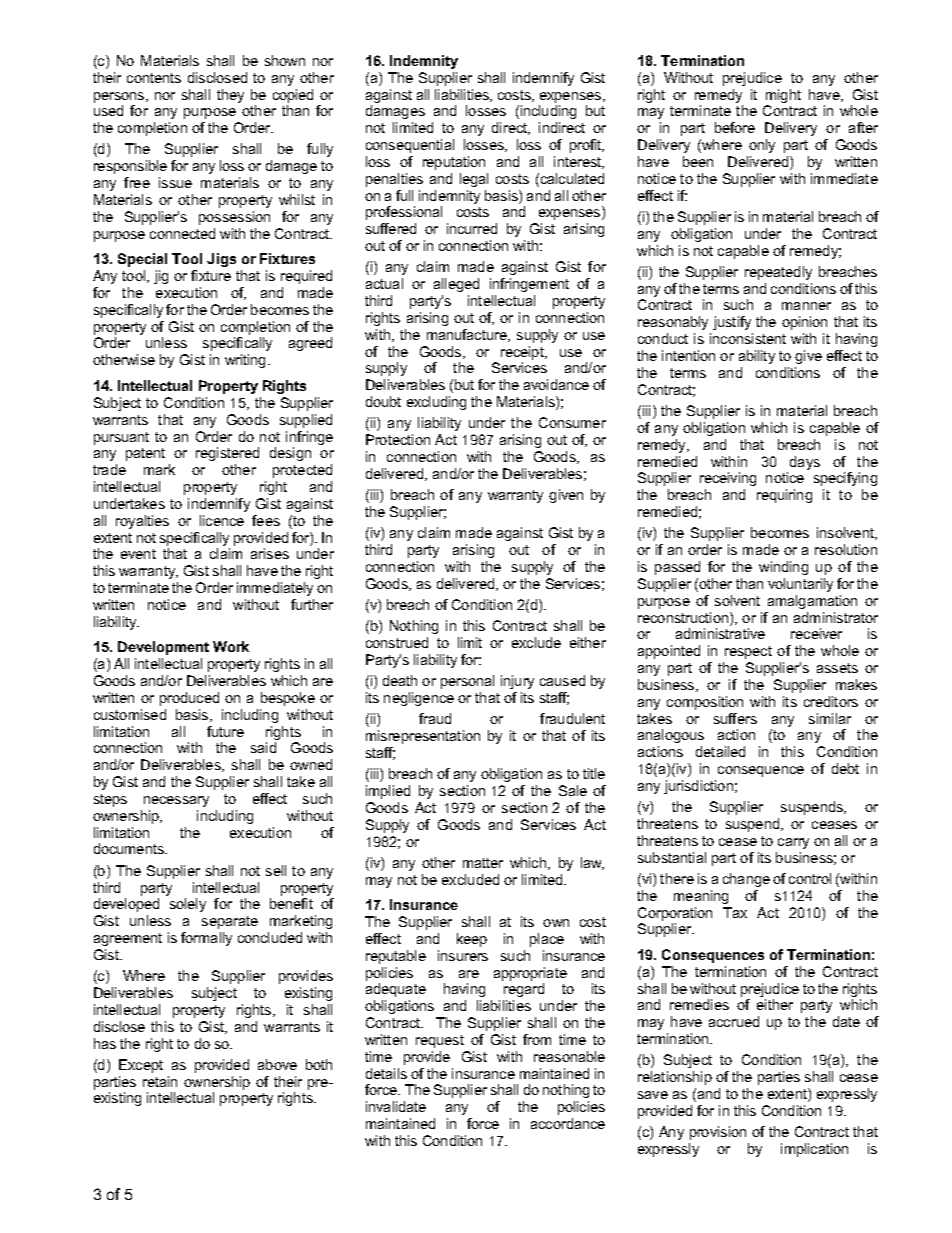  I want to click on days, so click(805, 463).
